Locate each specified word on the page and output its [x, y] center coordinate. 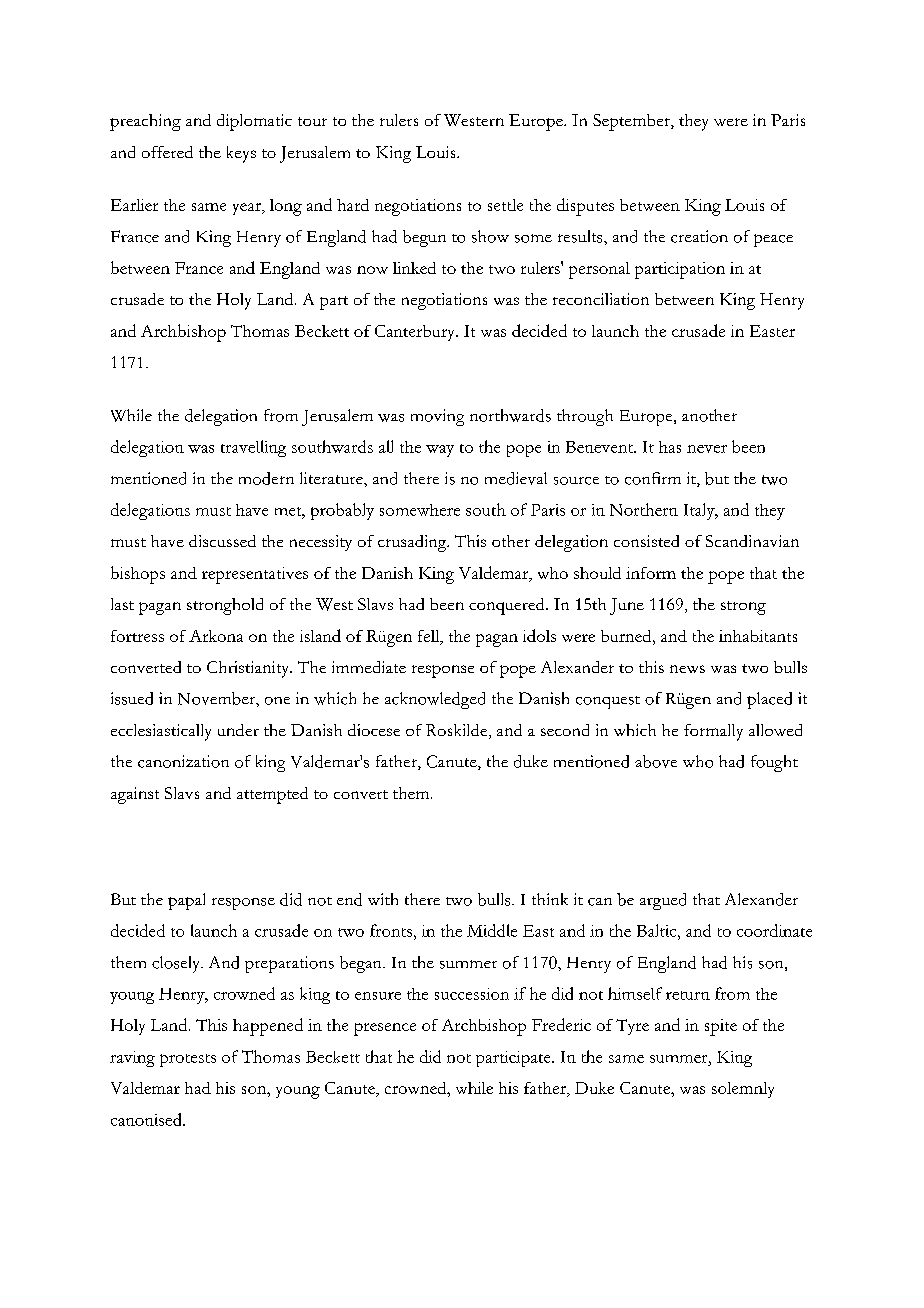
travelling [253, 448]
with [383, 899]
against [135, 795]
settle [505, 205]
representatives [255, 575]
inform [651, 573]
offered [167, 152]
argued [663, 901]
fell [430, 637]
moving [437, 417]
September [632, 122]
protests [188, 1060]
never [707, 449]
